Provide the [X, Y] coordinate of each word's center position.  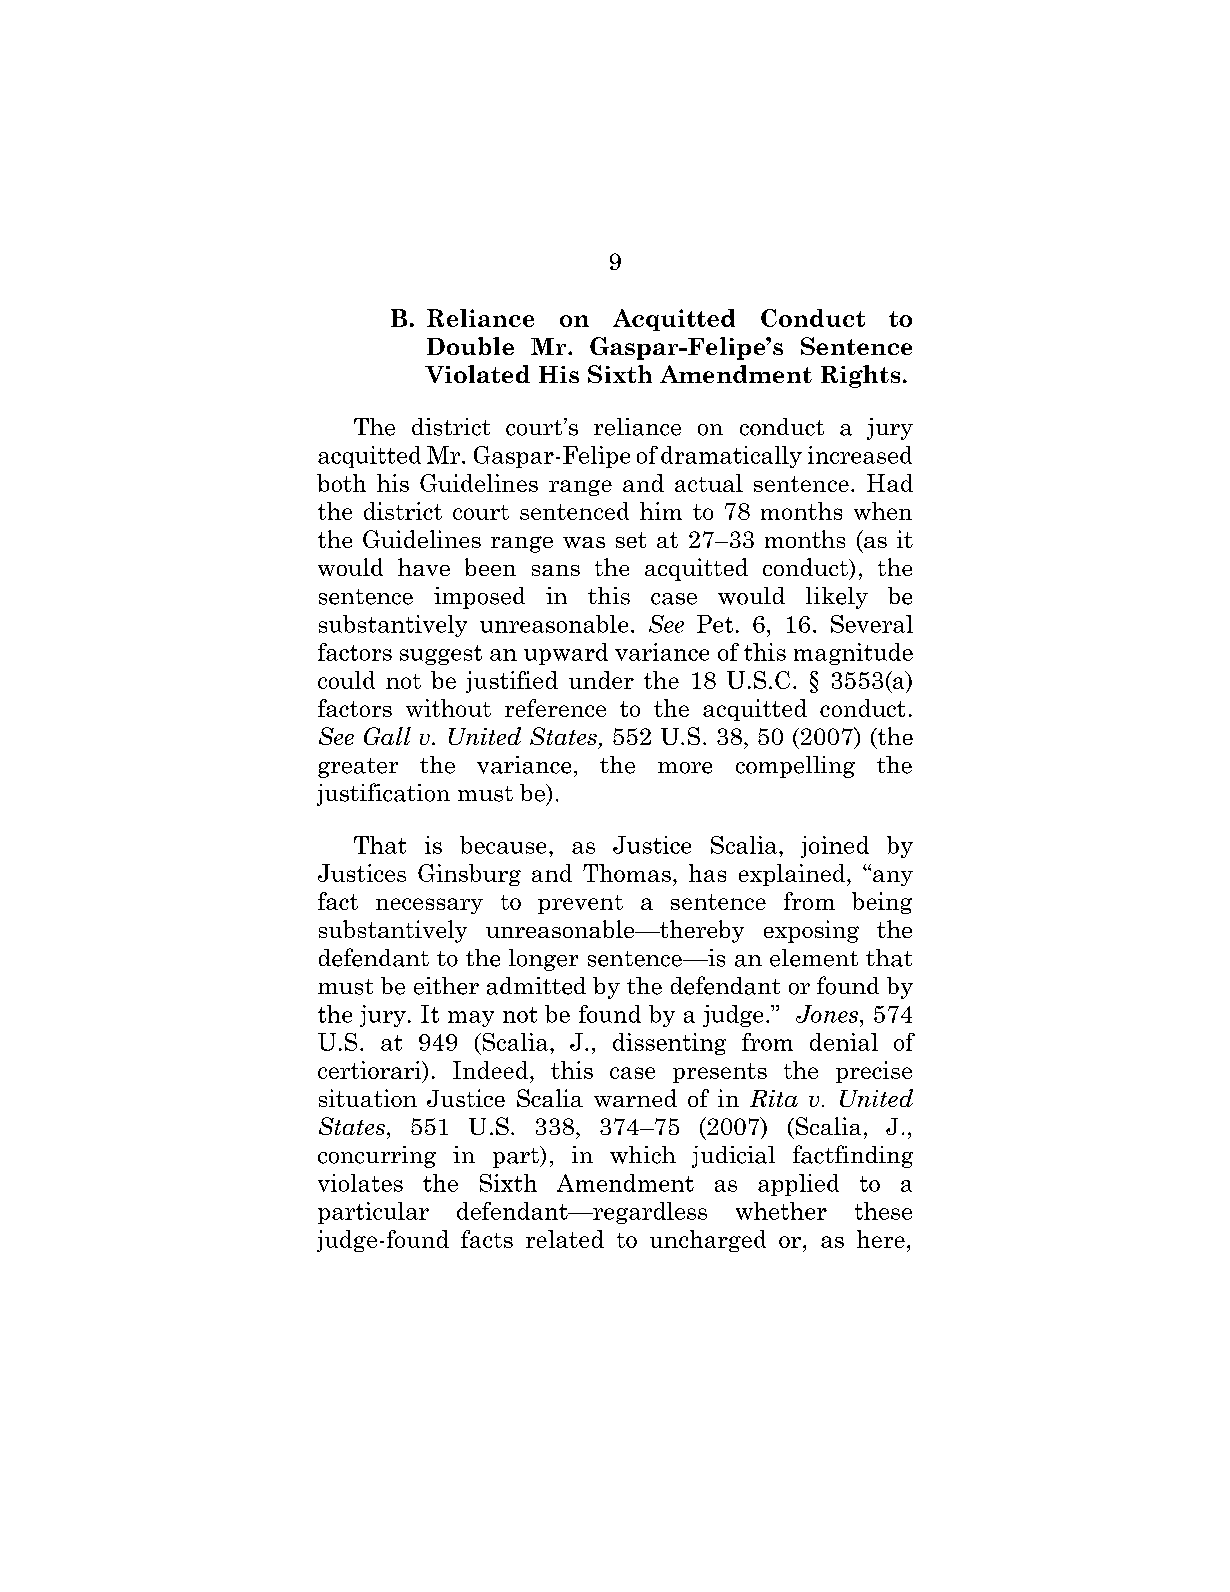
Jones [827, 1014]
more [685, 768]
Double [470, 346]
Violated [477, 374]
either [446, 986]
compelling [795, 767]
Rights [860, 376]
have [424, 567]
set [631, 540]
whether [781, 1211]
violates [360, 1183]
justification [383, 794]
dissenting [669, 1044]
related [565, 1239]
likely [837, 598]
